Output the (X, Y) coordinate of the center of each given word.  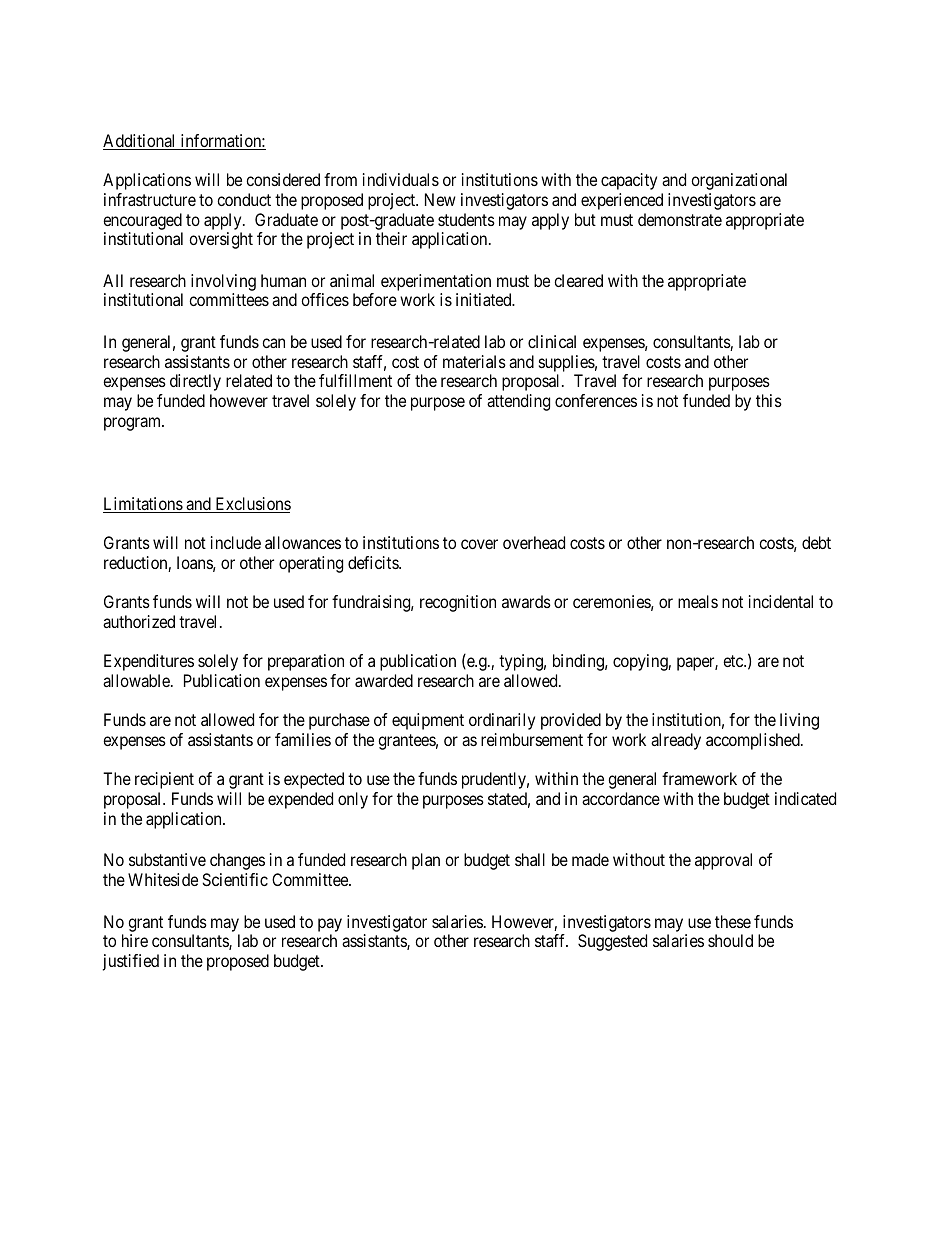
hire (135, 940)
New (440, 199)
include (236, 542)
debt (816, 542)
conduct (244, 199)
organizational (739, 181)
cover (479, 544)
